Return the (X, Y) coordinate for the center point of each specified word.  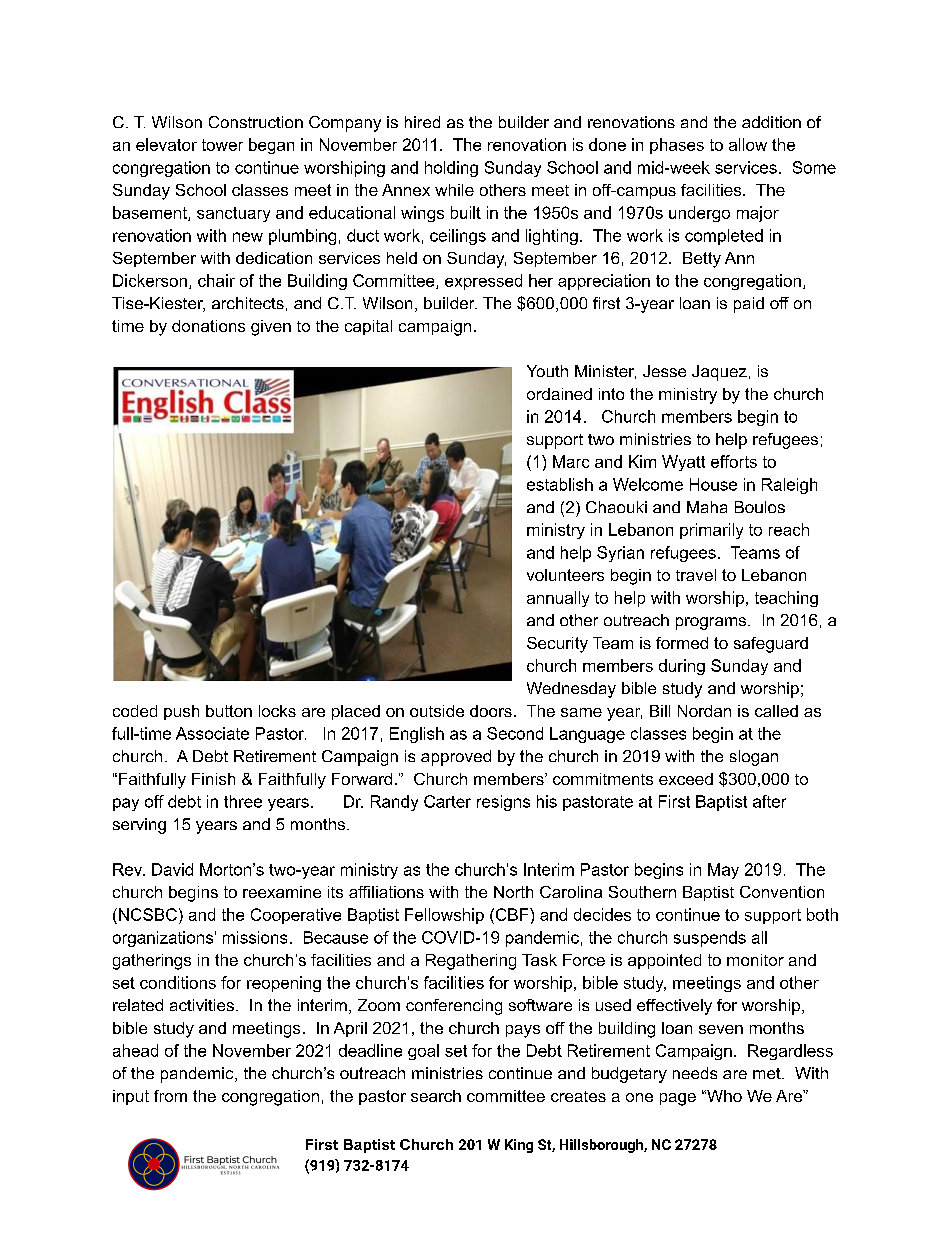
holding (451, 169)
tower (222, 145)
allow (748, 144)
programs (711, 623)
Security (557, 645)
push (181, 712)
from (170, 1096)
